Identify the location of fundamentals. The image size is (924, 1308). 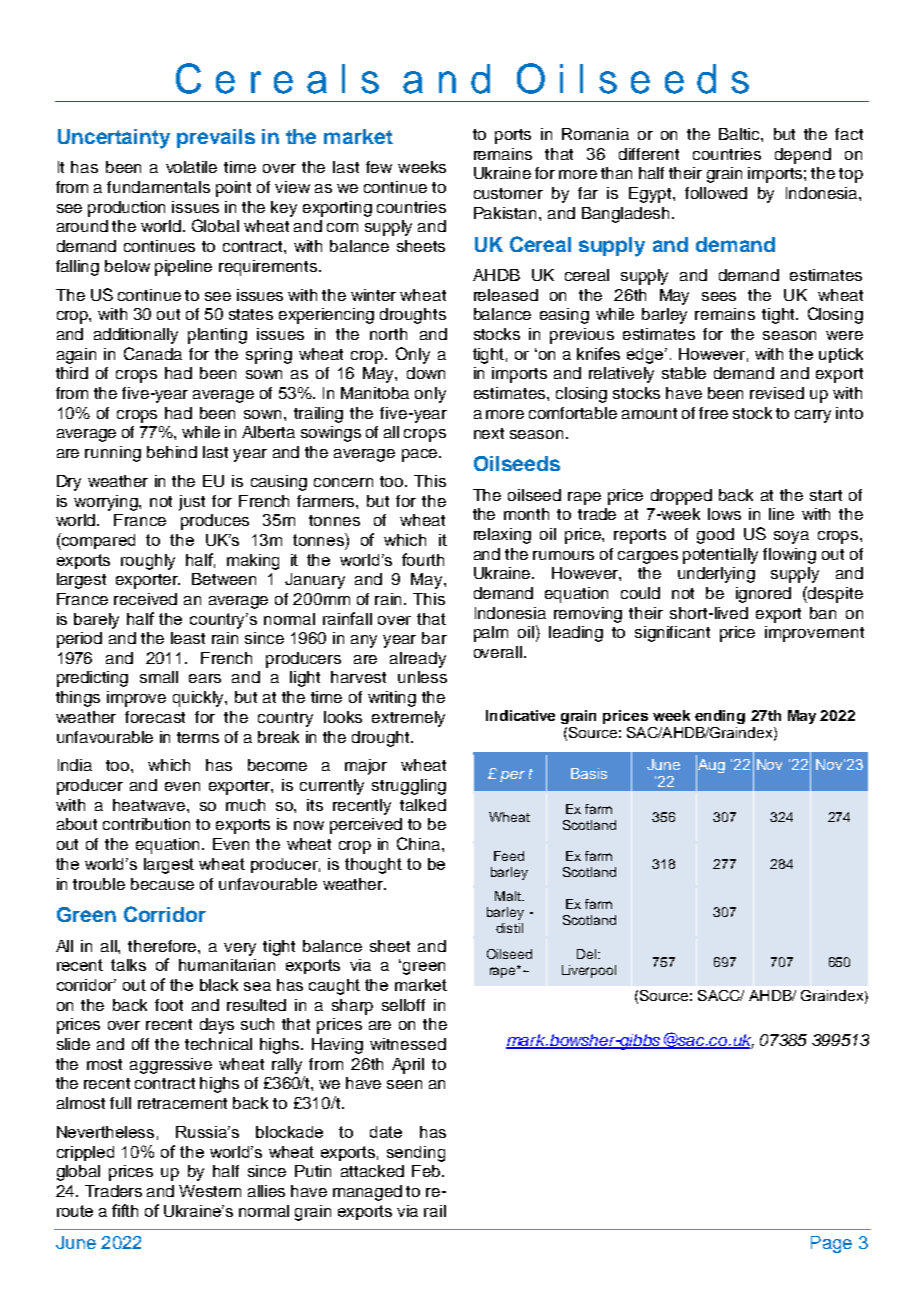
(158, 187).
